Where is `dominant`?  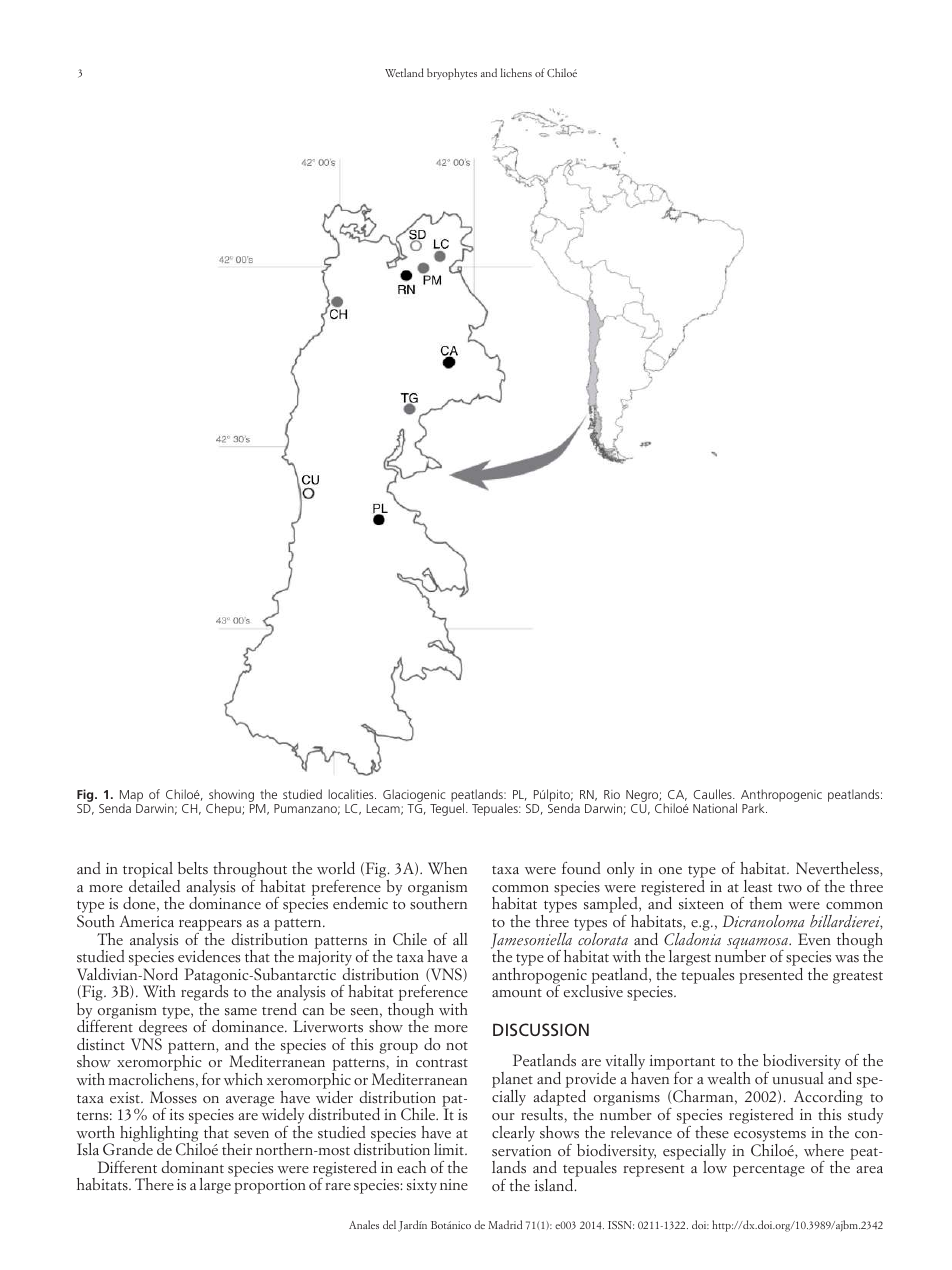
dominant is located at coordinates (193, 1167).
